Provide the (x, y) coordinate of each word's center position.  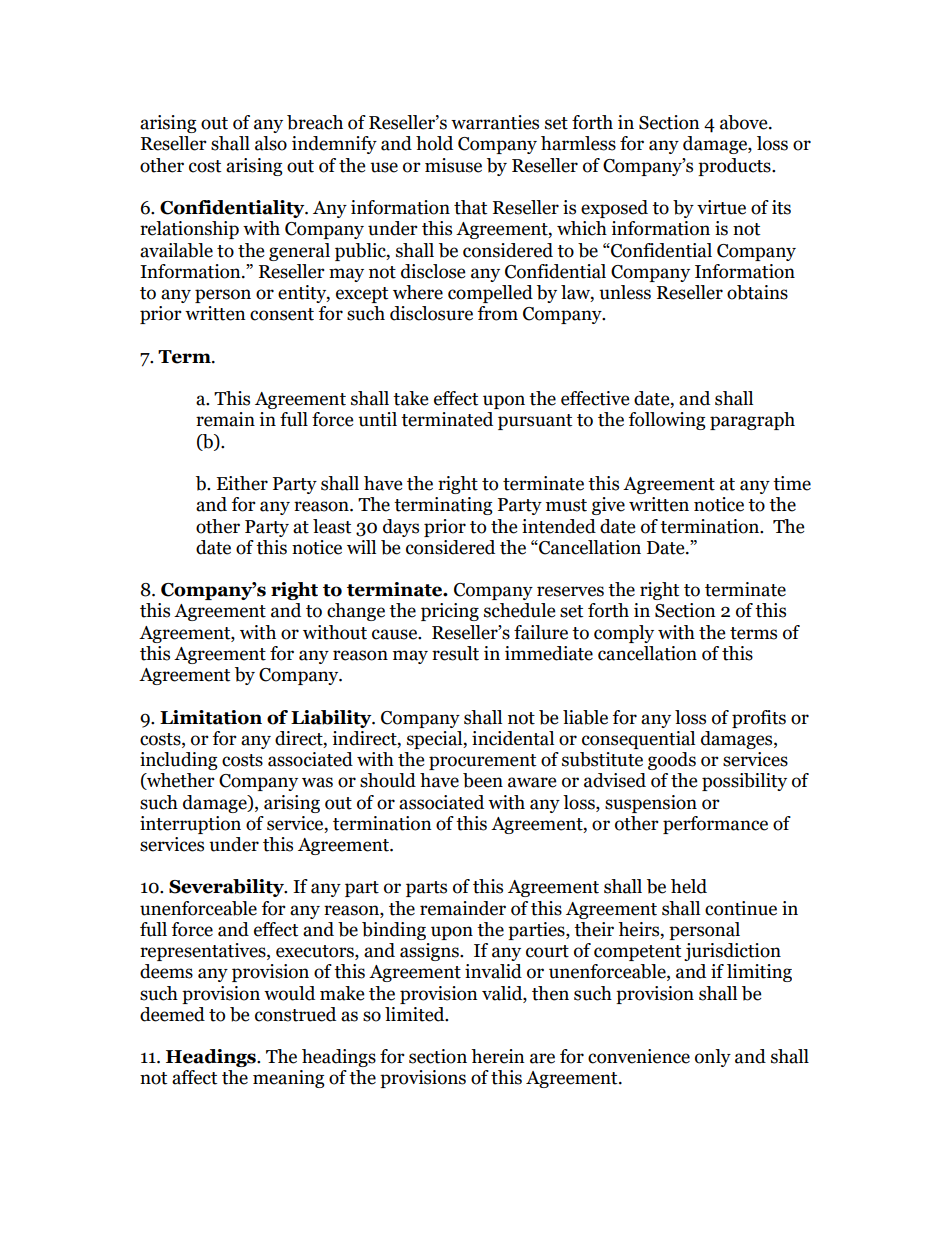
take (410, 398)
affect (194, 1077)
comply (624, 634)
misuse (453, 165)
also (271, 143)
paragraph (752, 421)
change (356, 612)
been (483, 780)
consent (282, 314)
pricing (450, 612)
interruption (190, 825)
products (735, 167)
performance (715, 825)
